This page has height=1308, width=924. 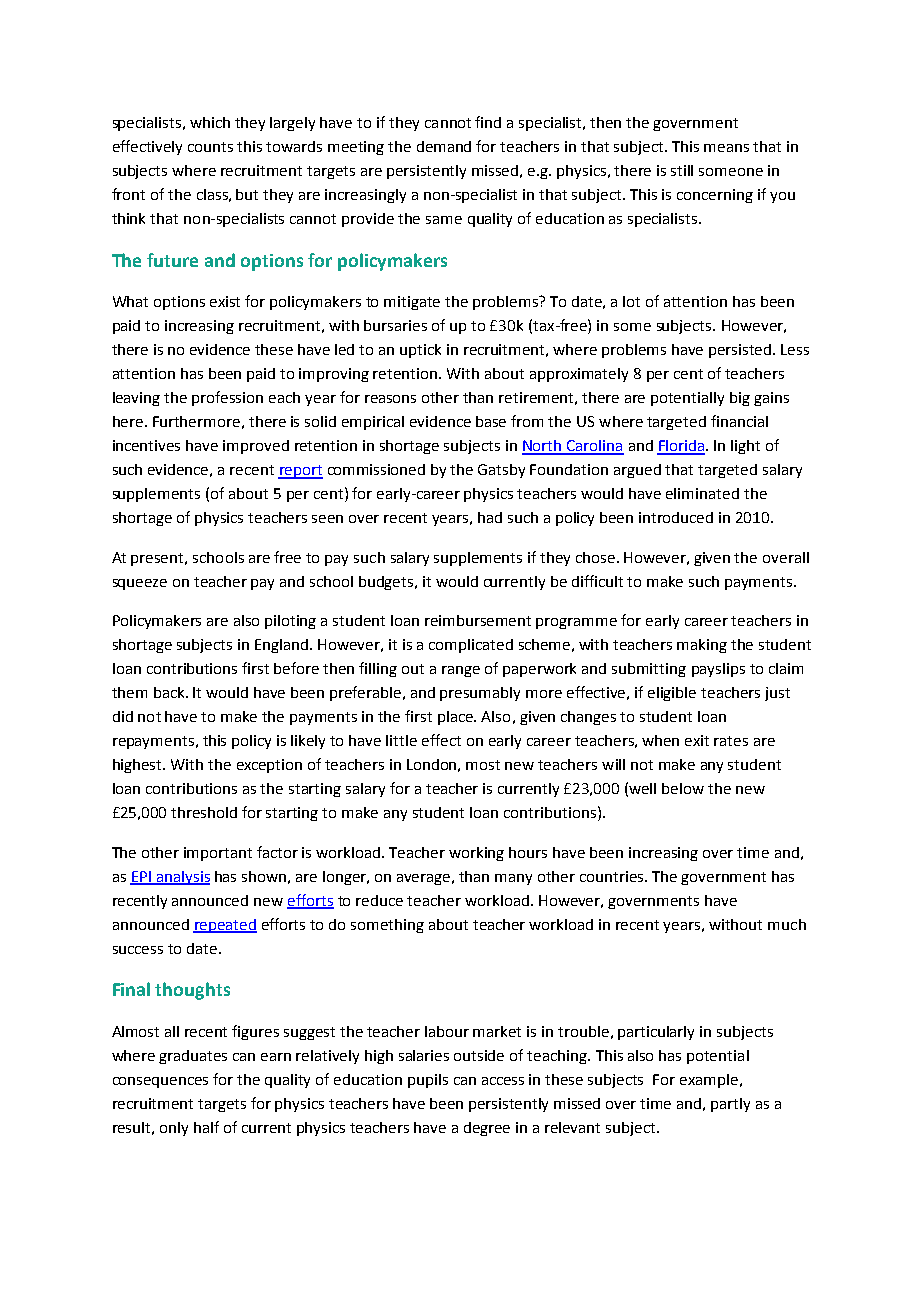 I want to click on demand, so click(x=444, y=146).
